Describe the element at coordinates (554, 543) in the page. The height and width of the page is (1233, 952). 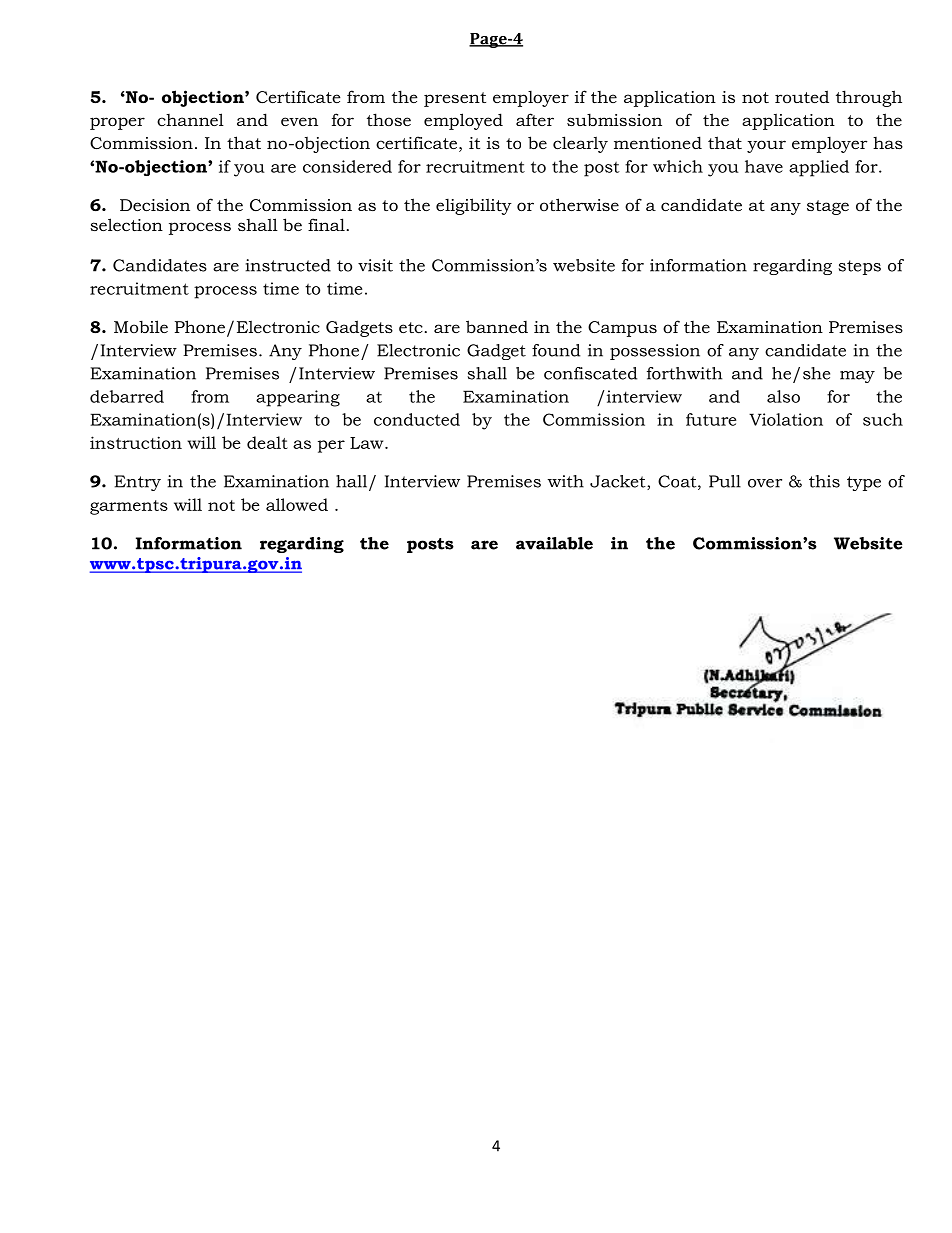
I see `available` at that location.
